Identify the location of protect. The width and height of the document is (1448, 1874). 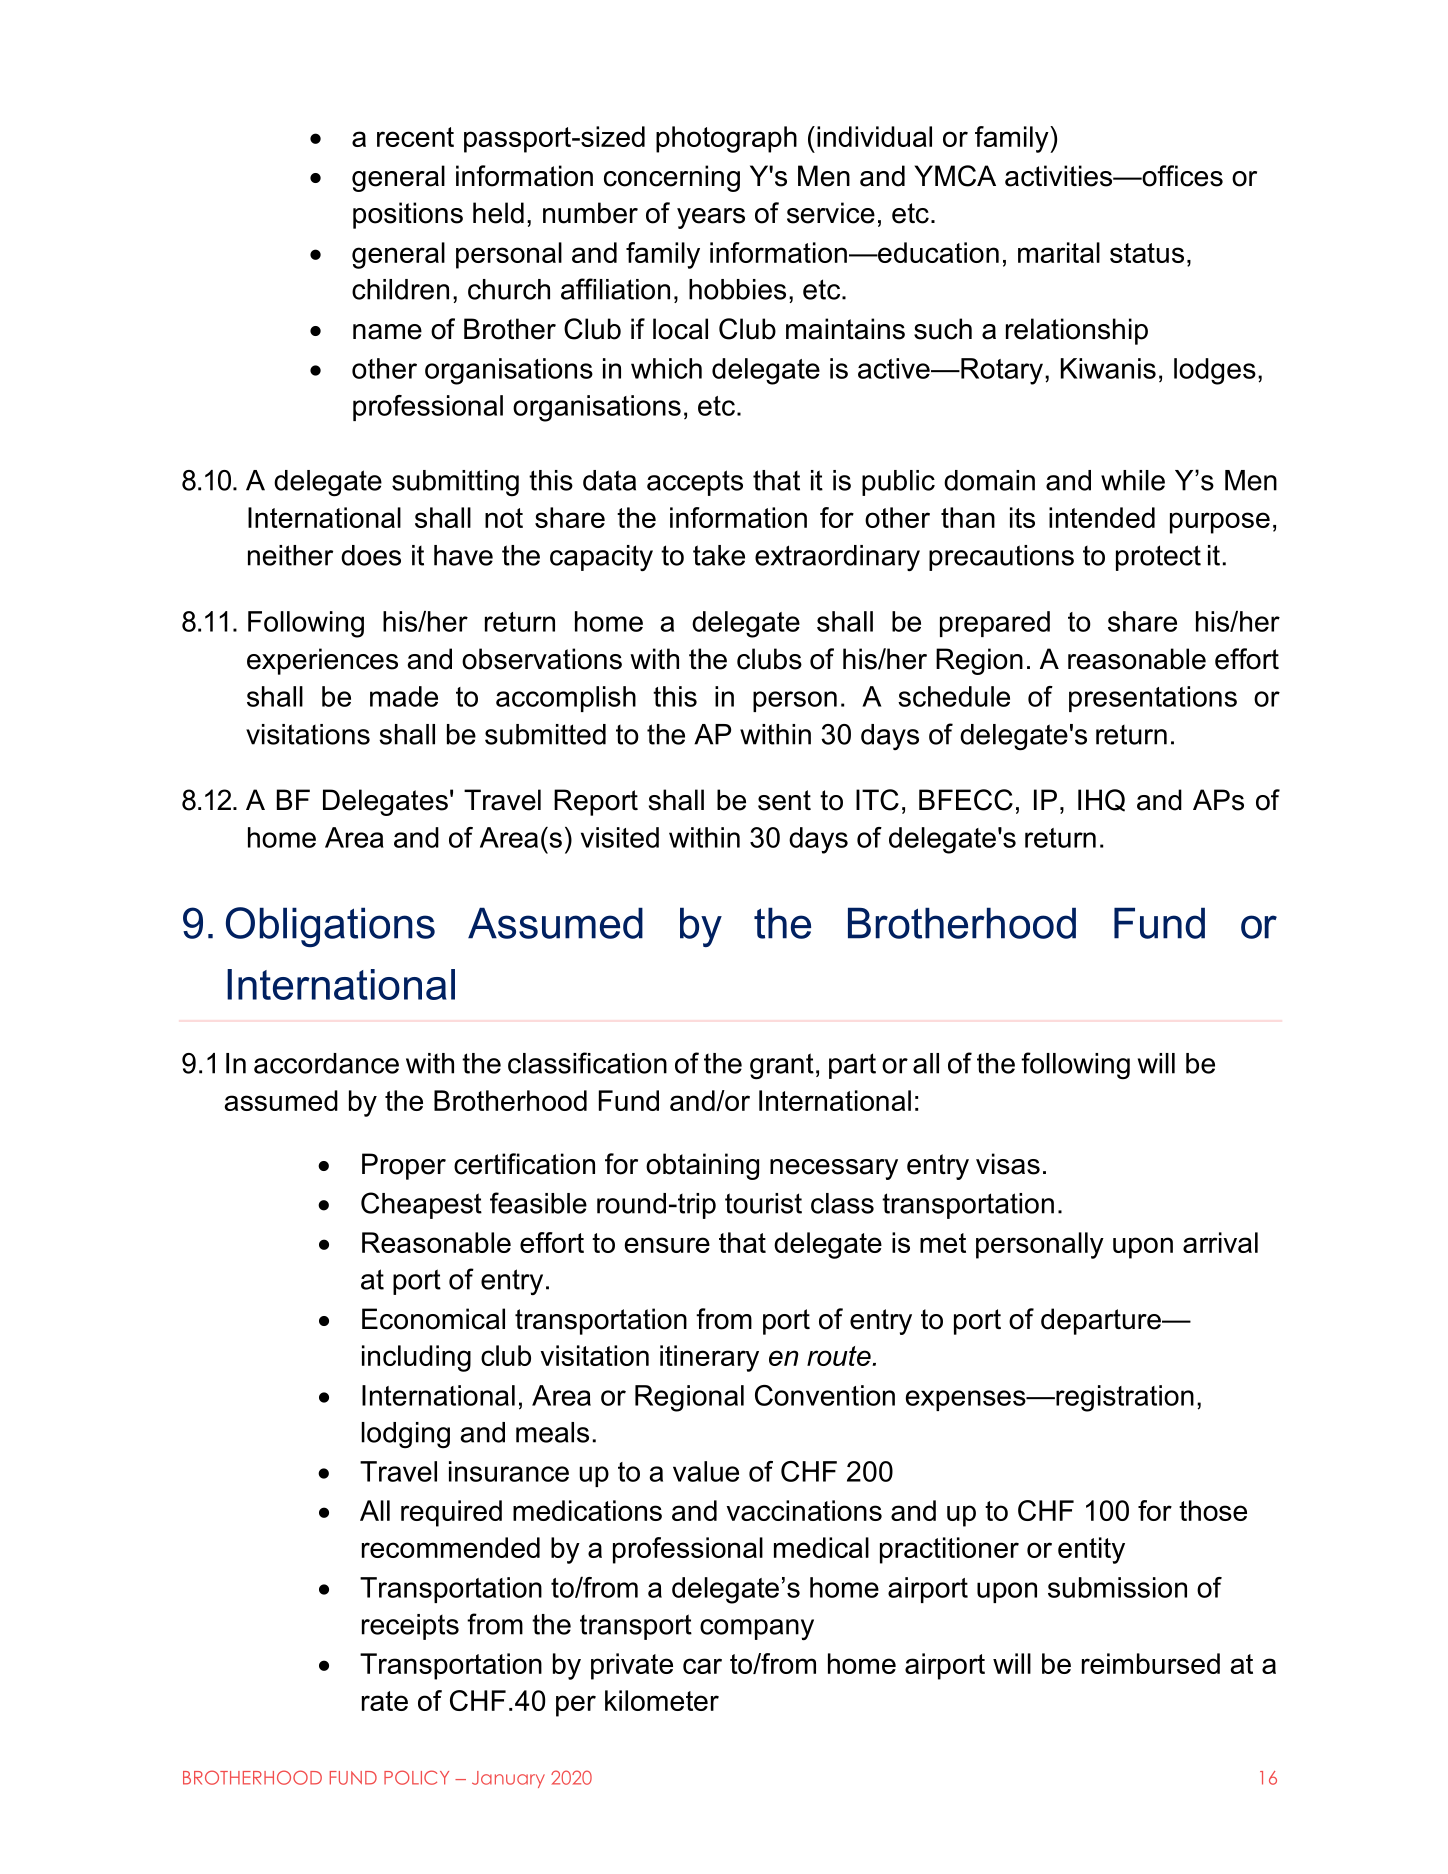
(1158, 558).
